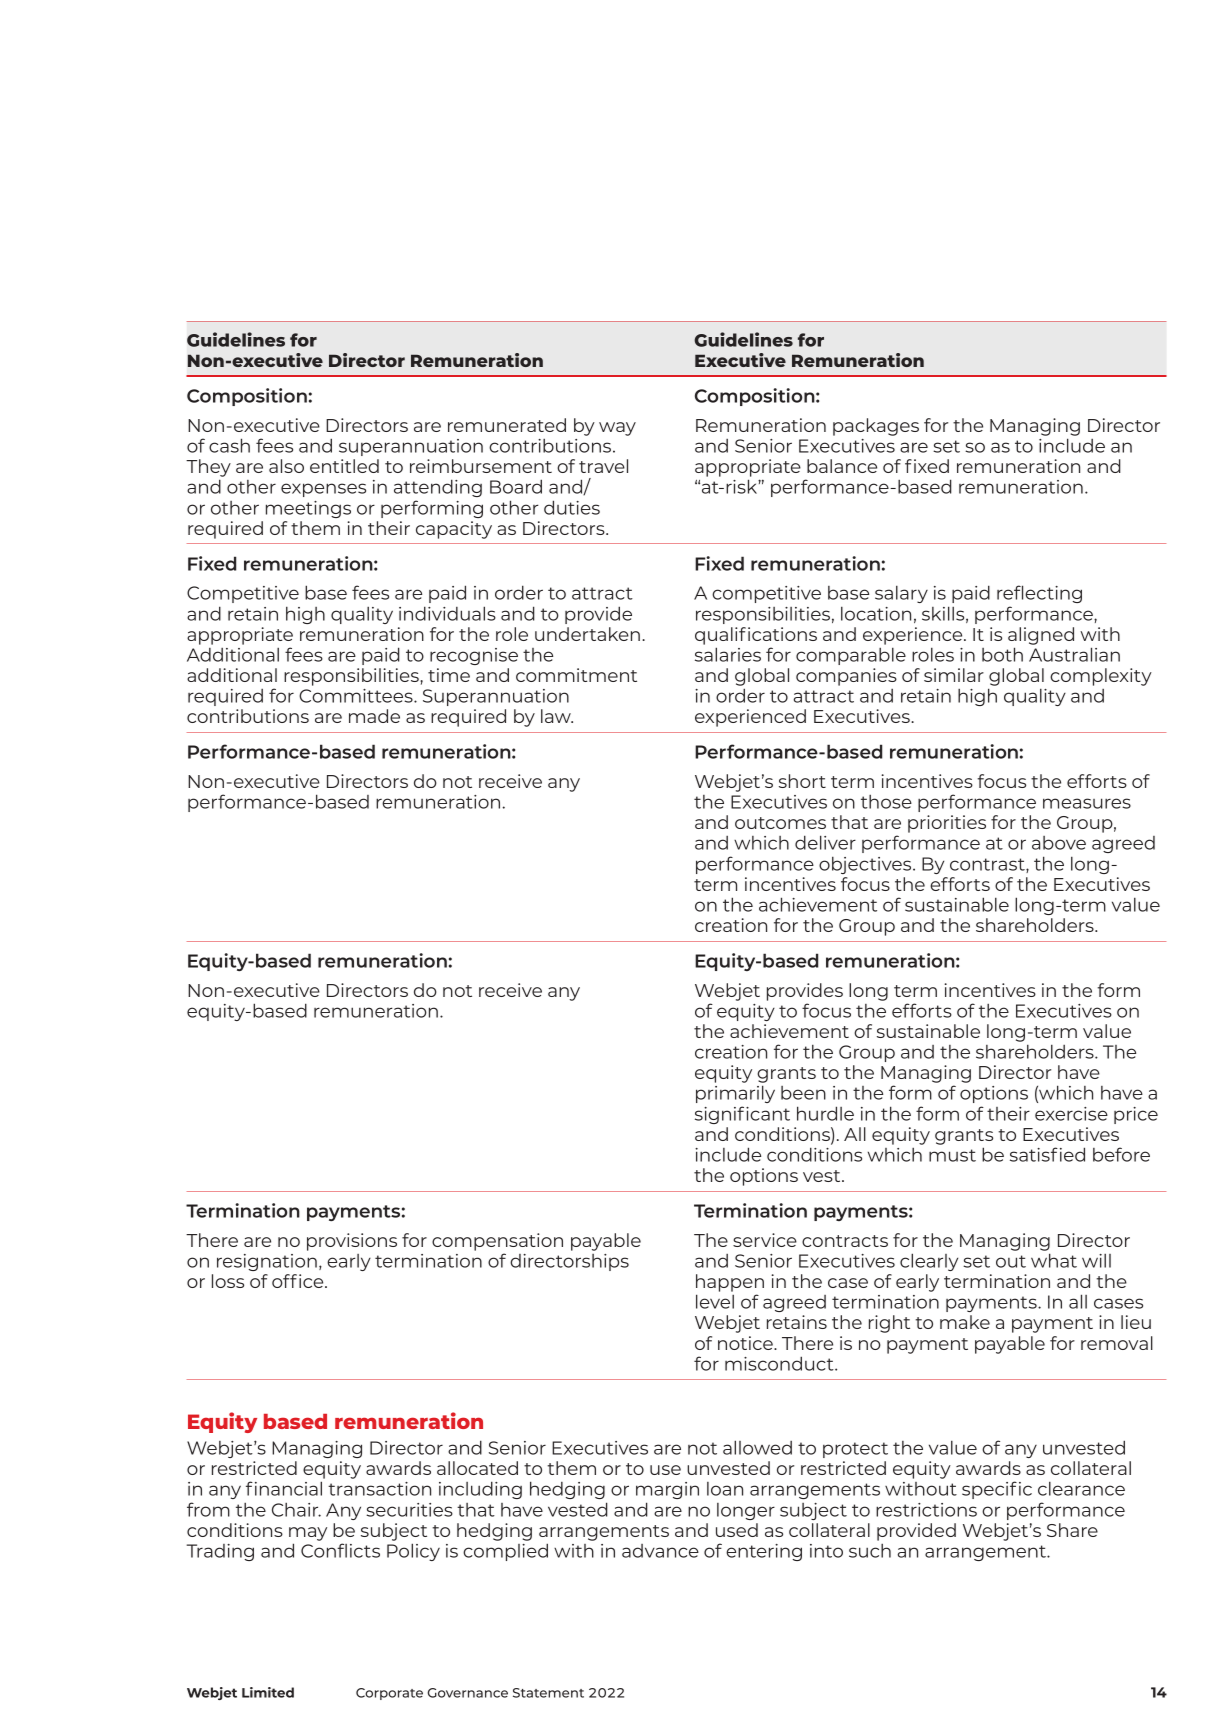 Image resolution: width=1225 pixels, height=1733 pixels. I want to click on Limited, so click(268, 1692).
